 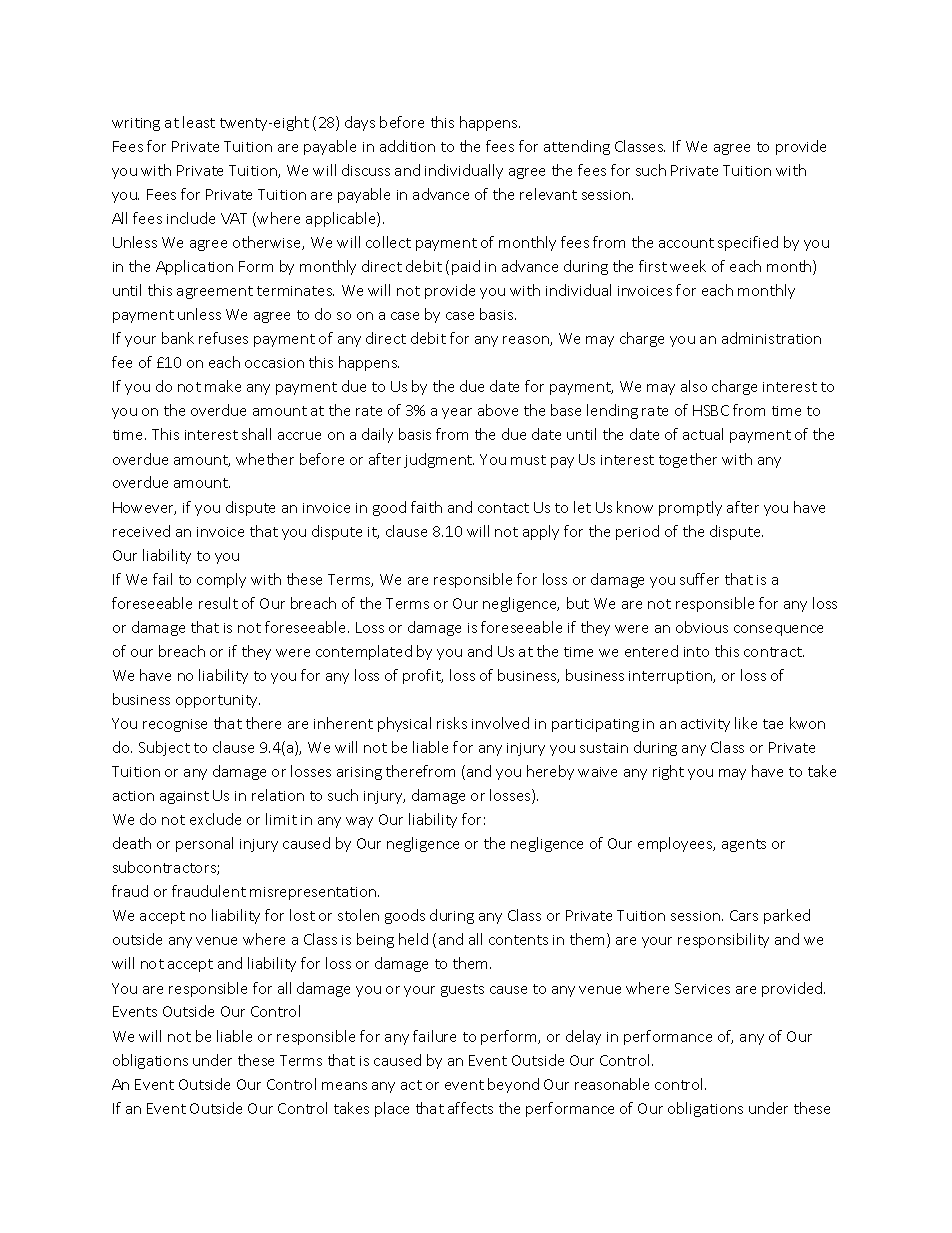 I want to click on means, so click(x=344, y=1086).
